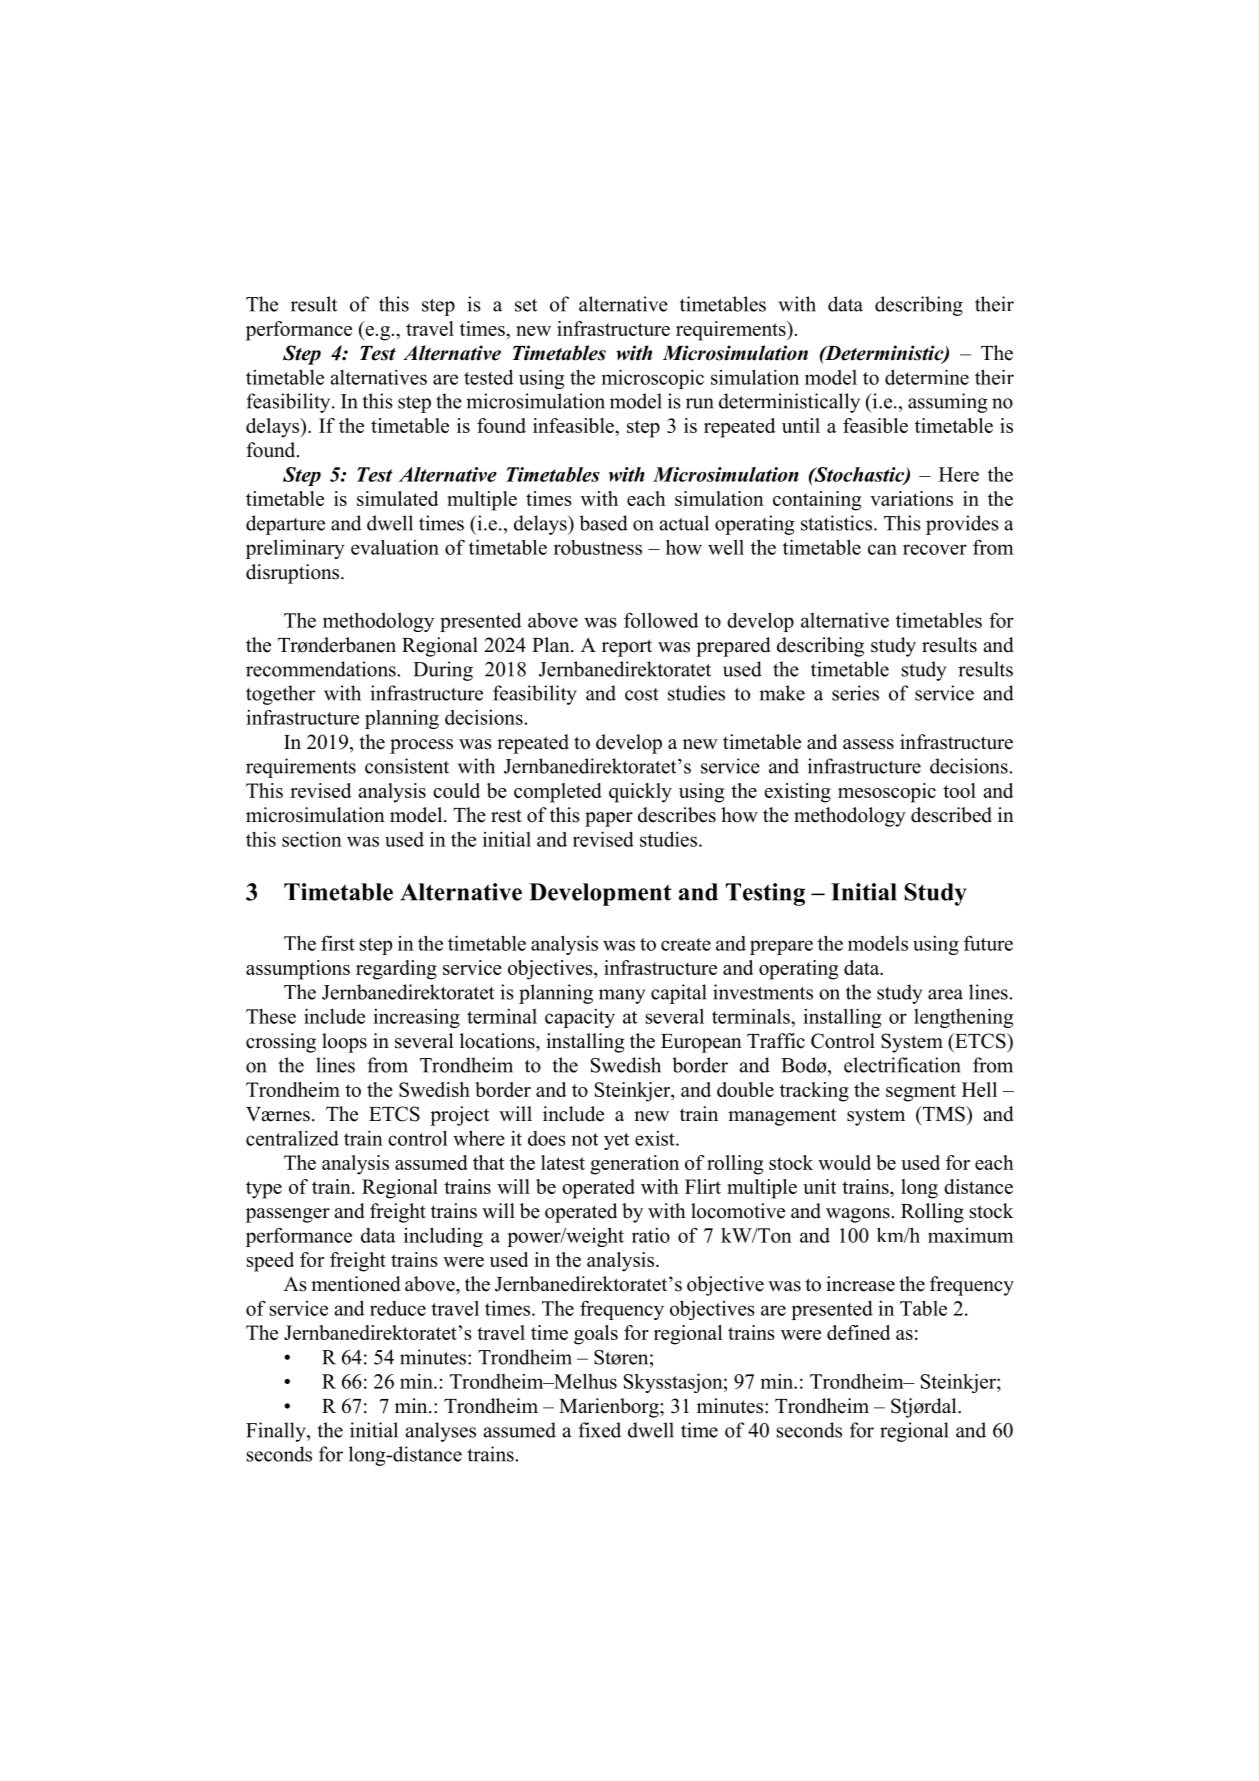  I want to click on determine, so click(927, 377).
